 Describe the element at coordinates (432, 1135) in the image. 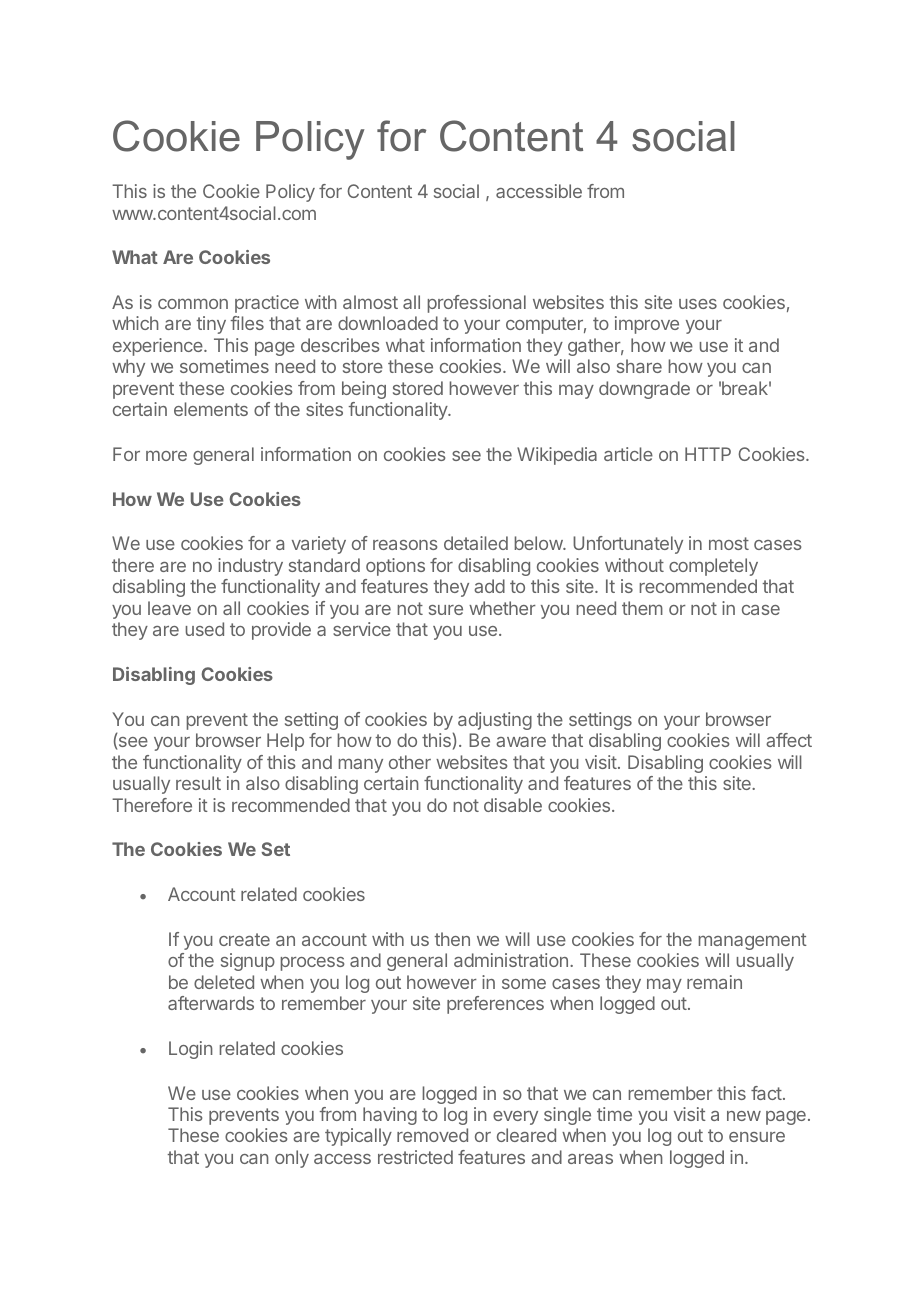

I see `removed` at that location.
